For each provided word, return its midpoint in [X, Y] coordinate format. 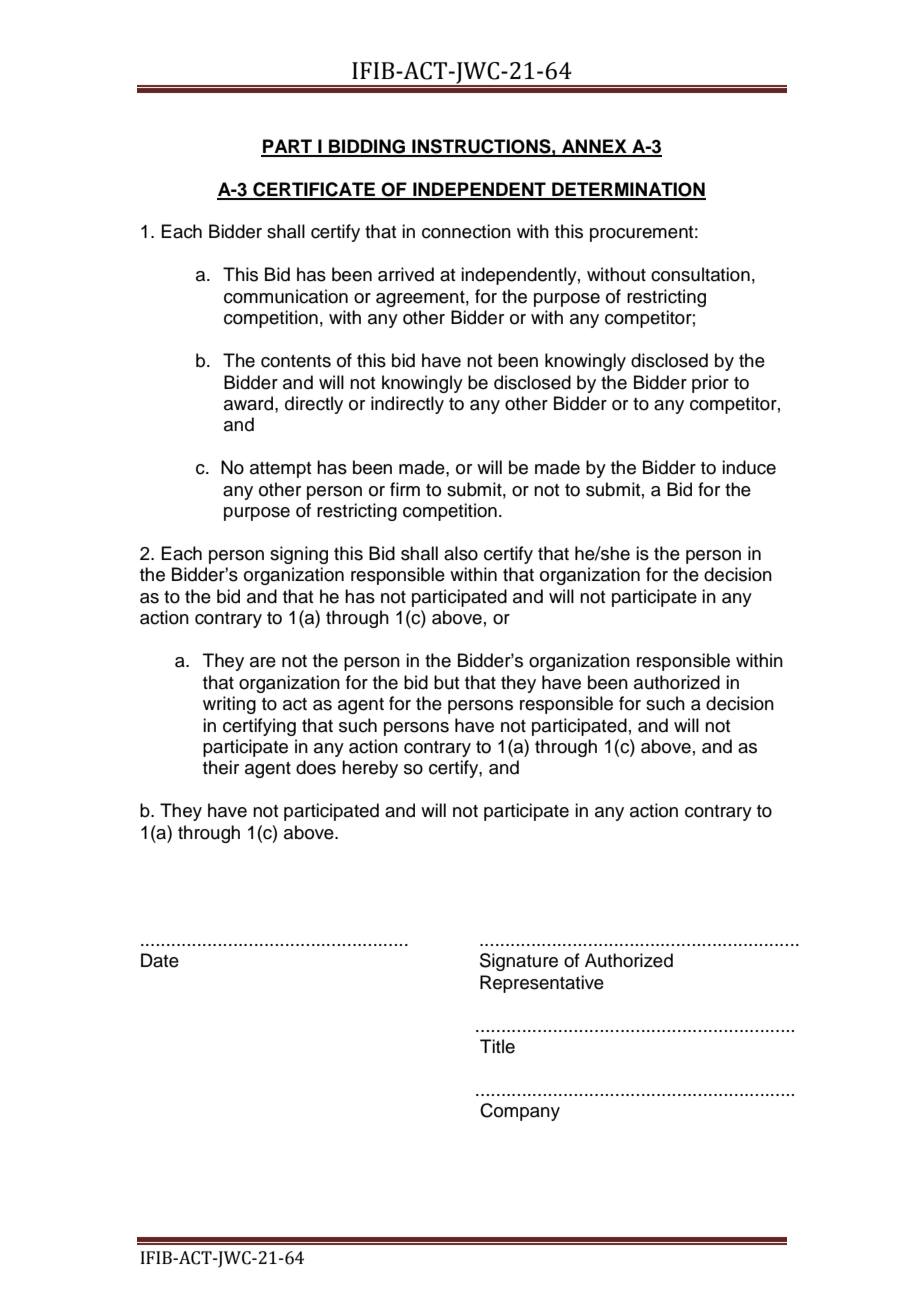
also [461, 553]
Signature [519, 962]
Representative [542, 984]
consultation [700, 274]
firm [405, 489]
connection [466, 231]
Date [160, 960]
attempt [280, 470]
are [263, 662]
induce [749, 467]
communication [286, 296]
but [446, 682]
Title [497, 1046]
